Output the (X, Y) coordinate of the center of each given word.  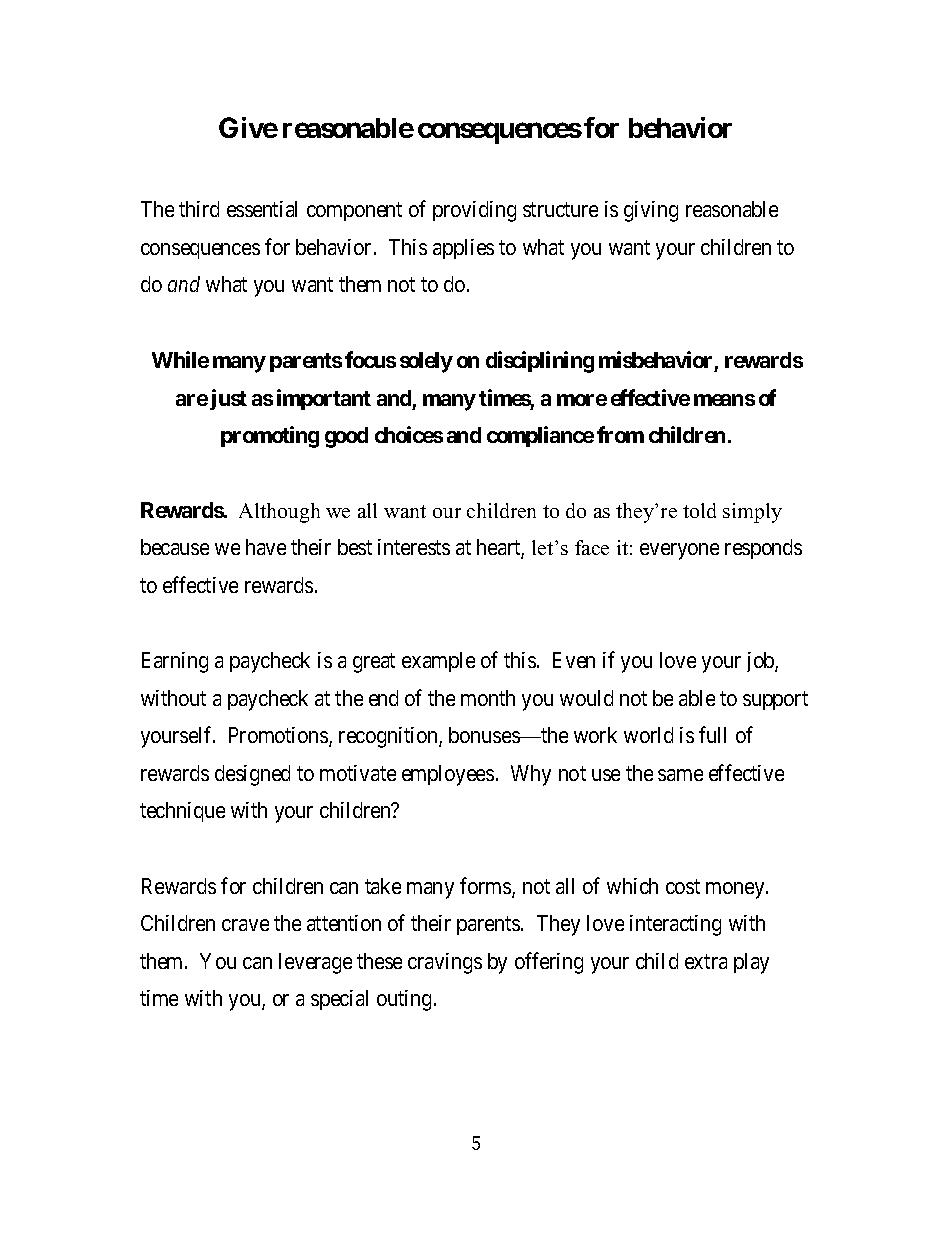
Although (279, 513)
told (699, 510)
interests (414, 547)
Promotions (279, 736)
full (712, 734)
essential (262, 209)
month (488, 698)
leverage (315, 963)
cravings (445, 963)
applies (463, 249)
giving (651, 211)
